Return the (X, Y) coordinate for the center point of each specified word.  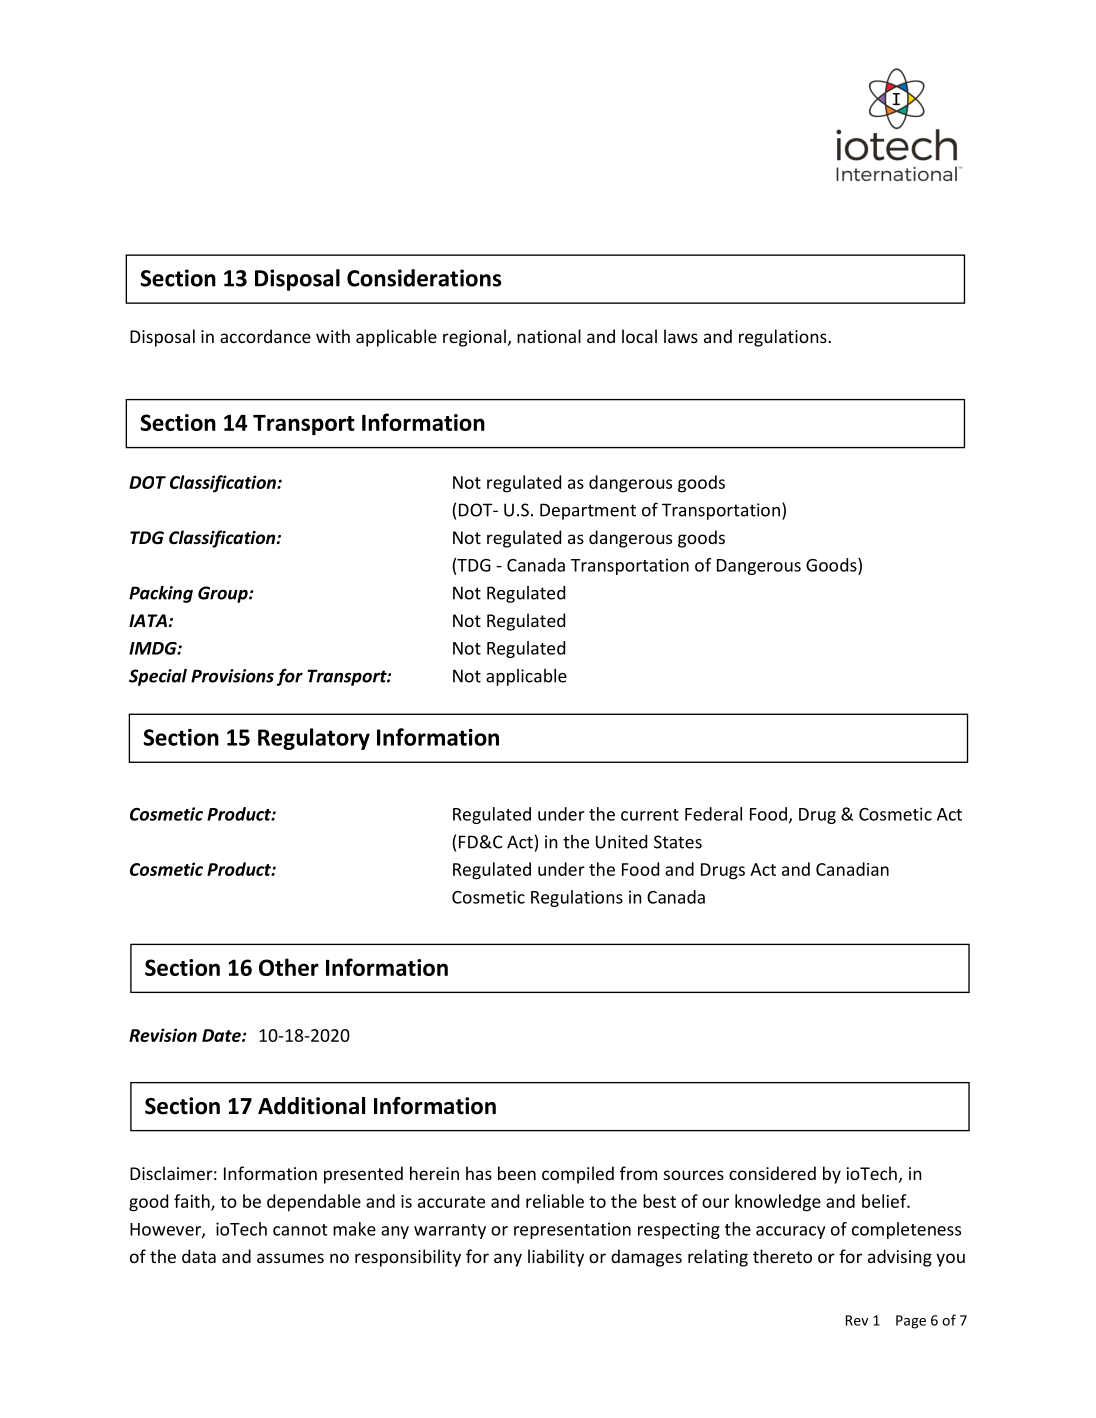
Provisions (232, 676)
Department (588, 511)
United (621, 842)
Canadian (852, 869)
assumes (290, 1258)
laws (681, 336)
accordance (265, 336)
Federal (713, 814)
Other (289, 967)
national (549, 336)
